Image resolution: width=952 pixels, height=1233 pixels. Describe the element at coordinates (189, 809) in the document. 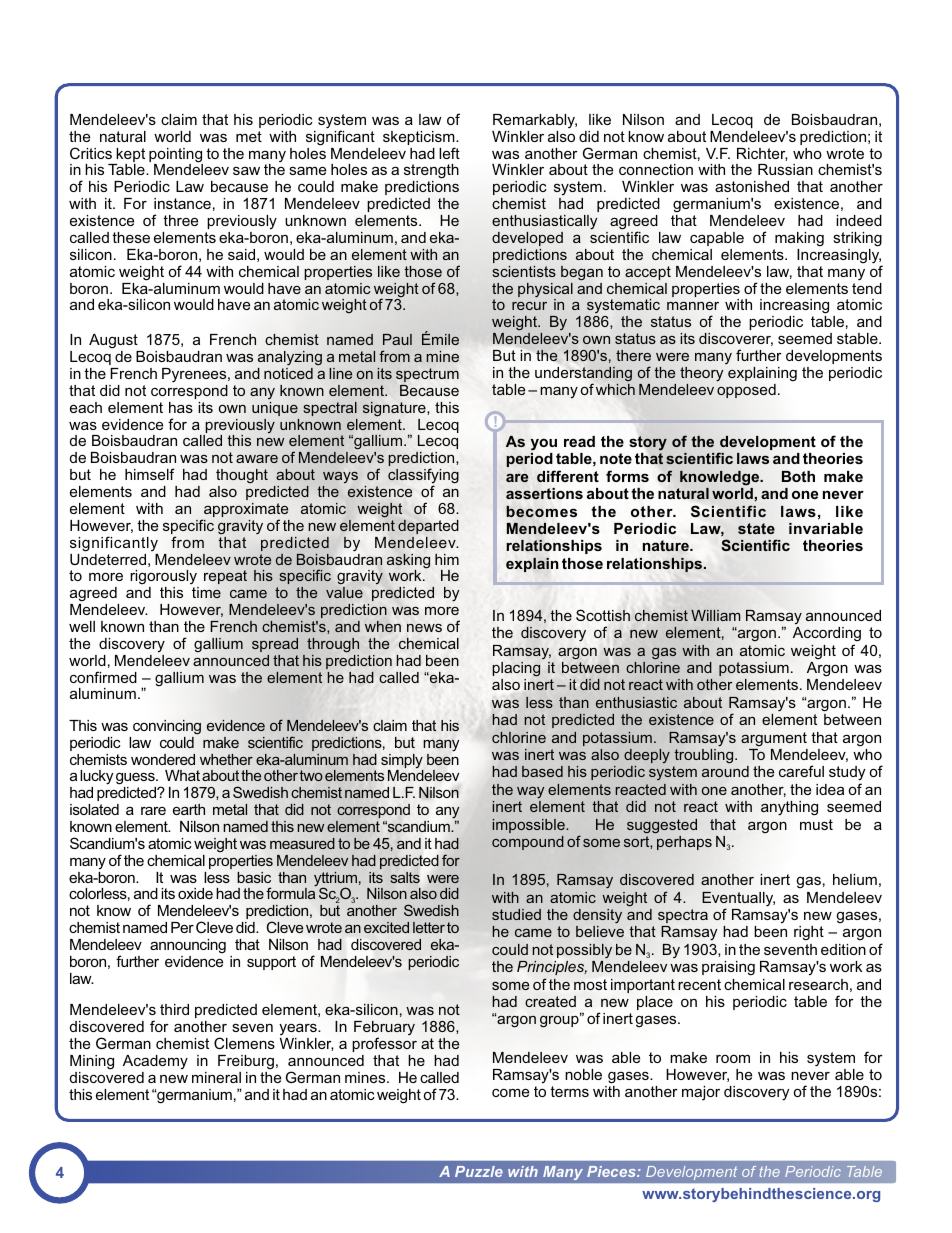

I see `earth` at that location.
